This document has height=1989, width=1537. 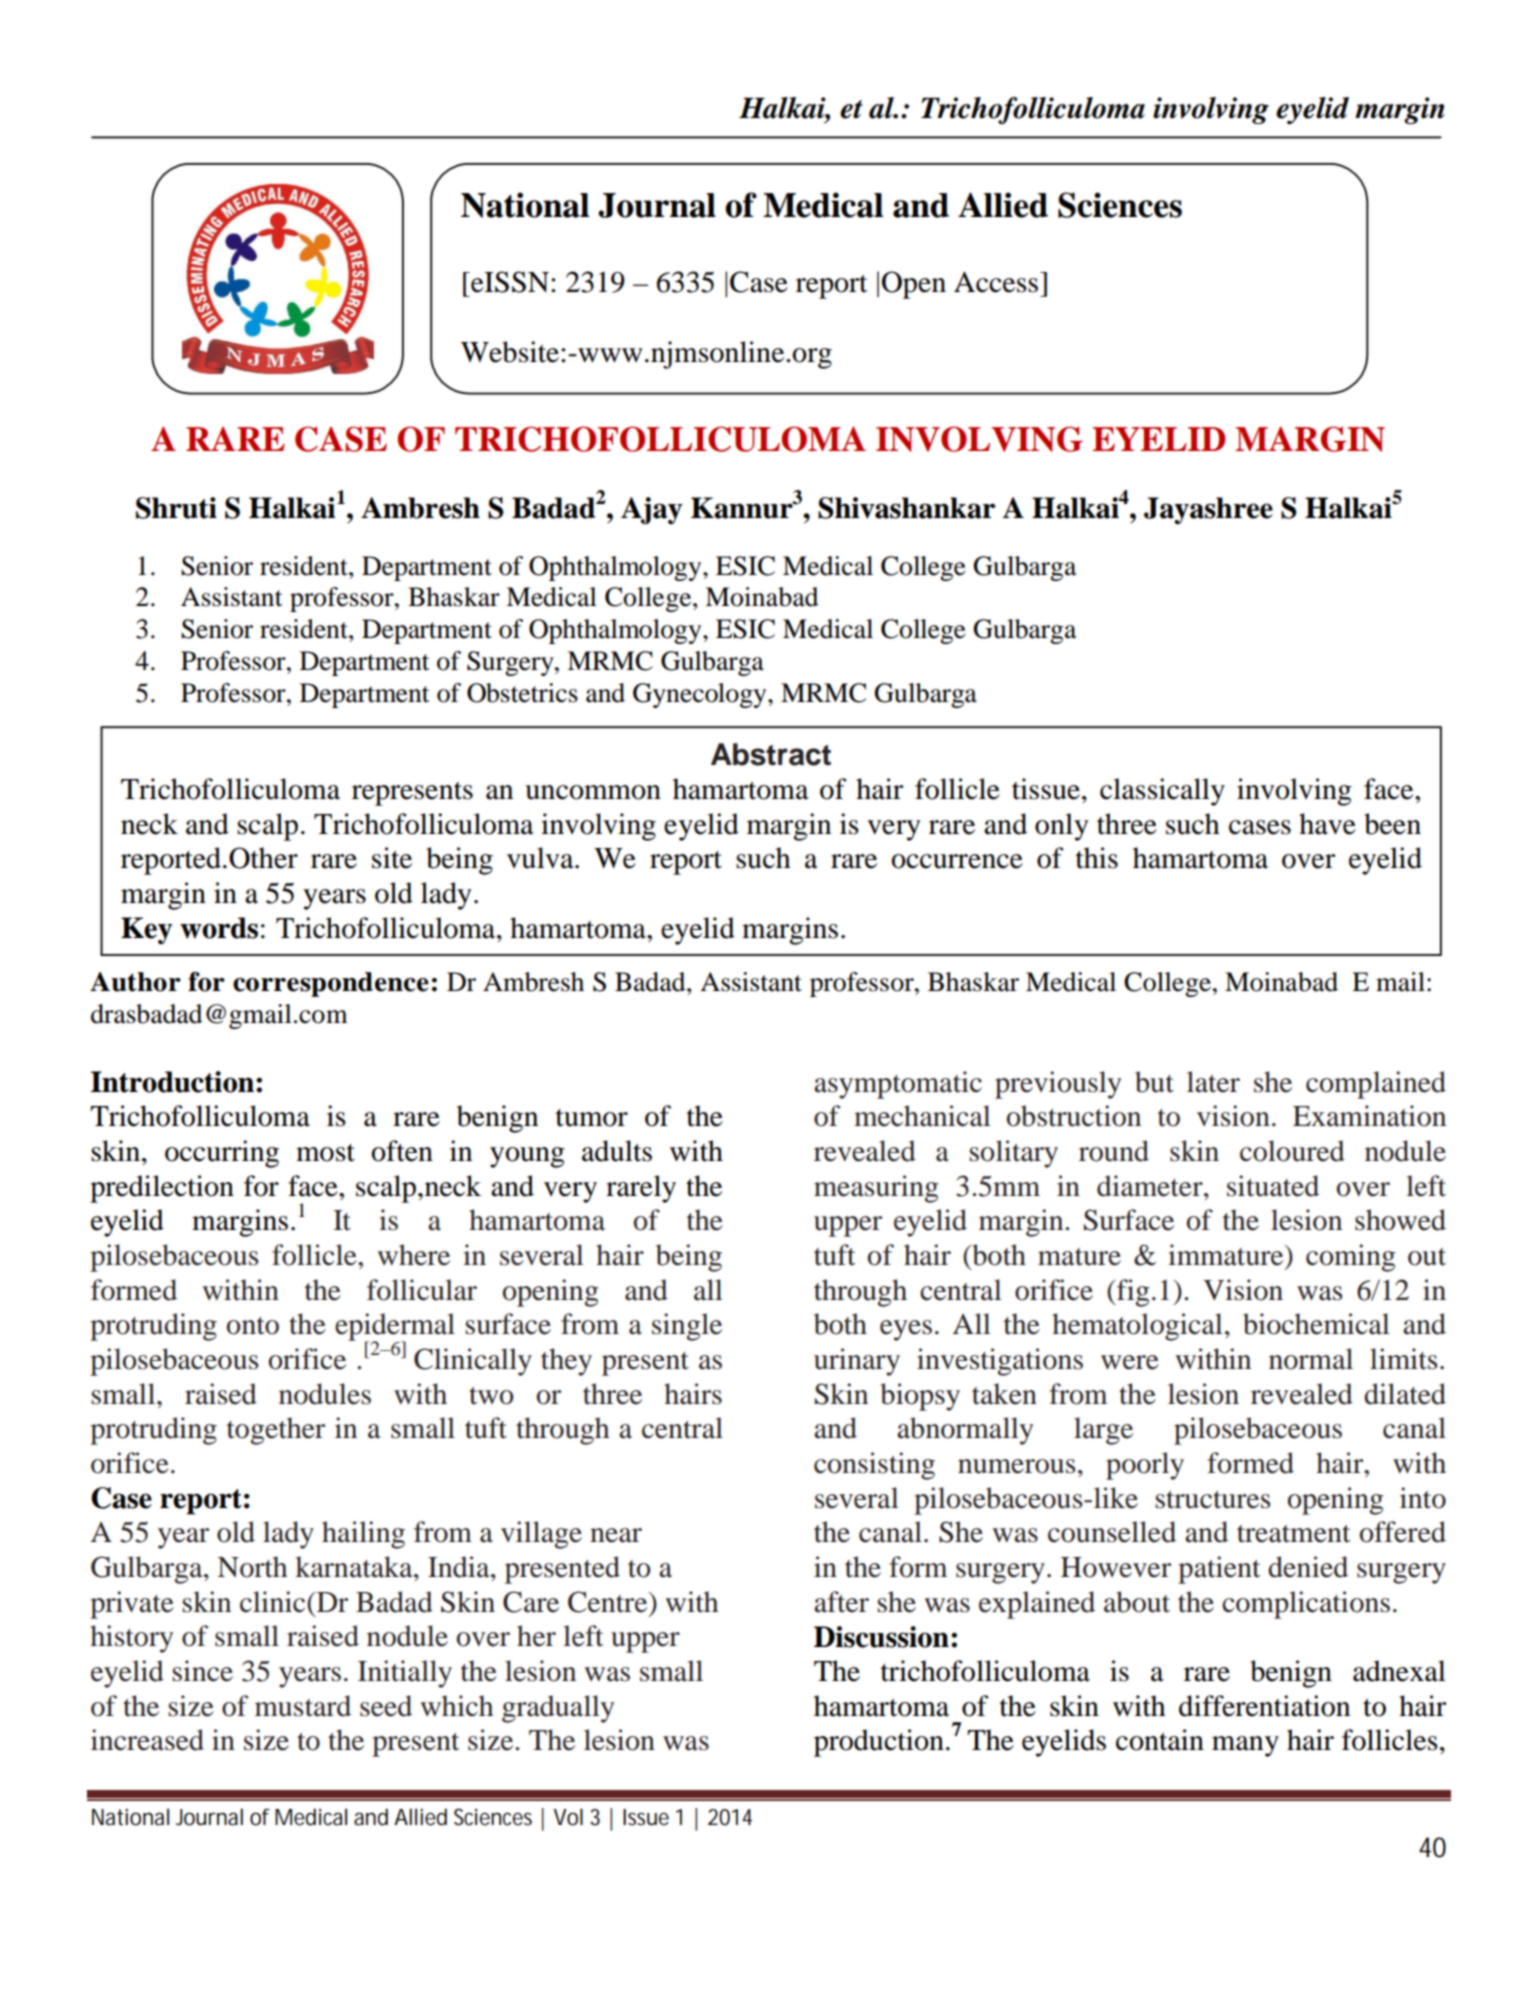 I want to click on seed, so click(x=386, y=1706).
